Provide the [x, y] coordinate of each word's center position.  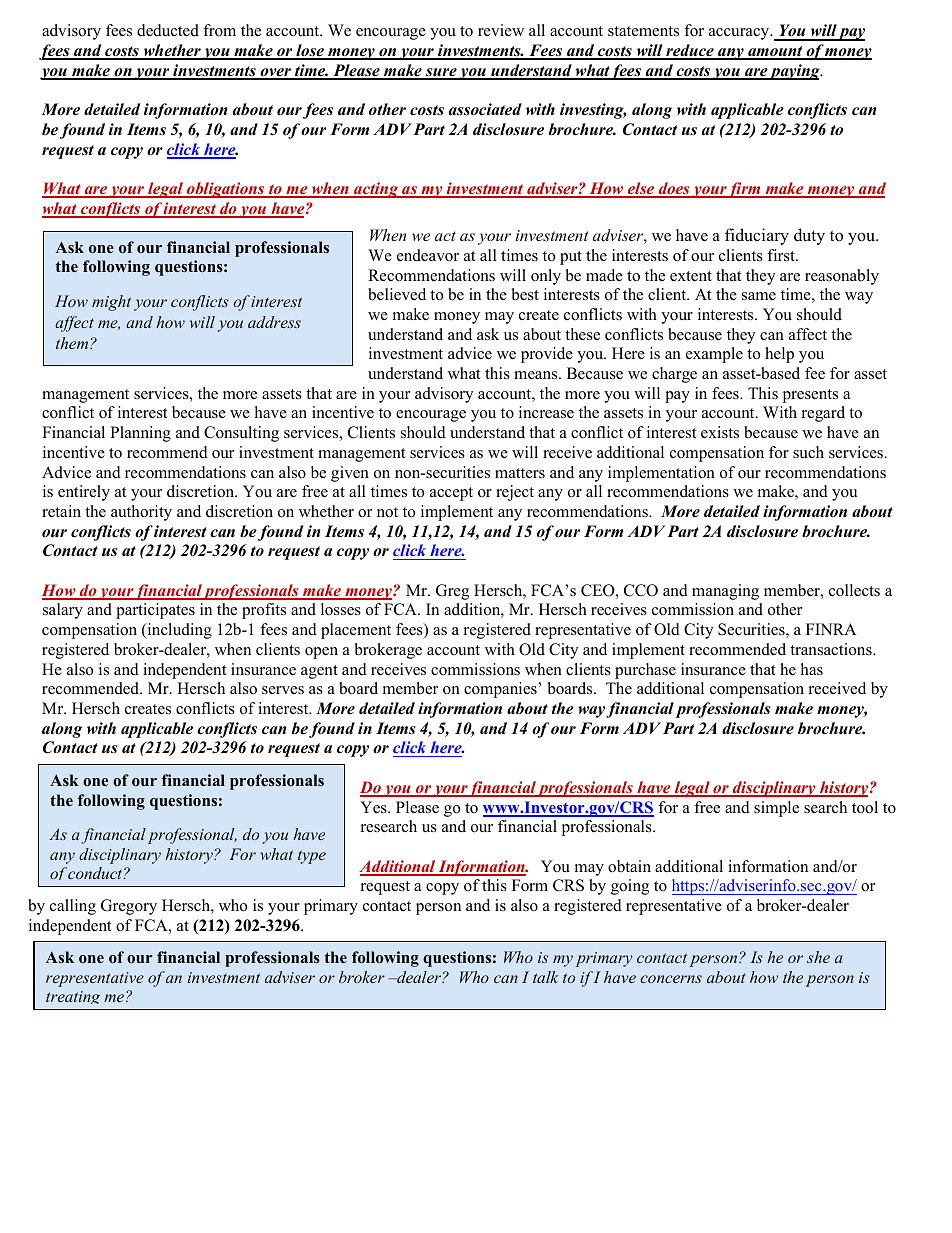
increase [546, 412]
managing [725, 592]
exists [720, 432]
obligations [226, 190]
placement [356, 631]
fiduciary [757, 236]
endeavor [428, 255]
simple [776, 809]
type [312, 857]
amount [775, 52]
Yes [374, 807]
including [178, 631]
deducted [168, 30]
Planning [140, 434]
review [501, 30]
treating [73, 997]
